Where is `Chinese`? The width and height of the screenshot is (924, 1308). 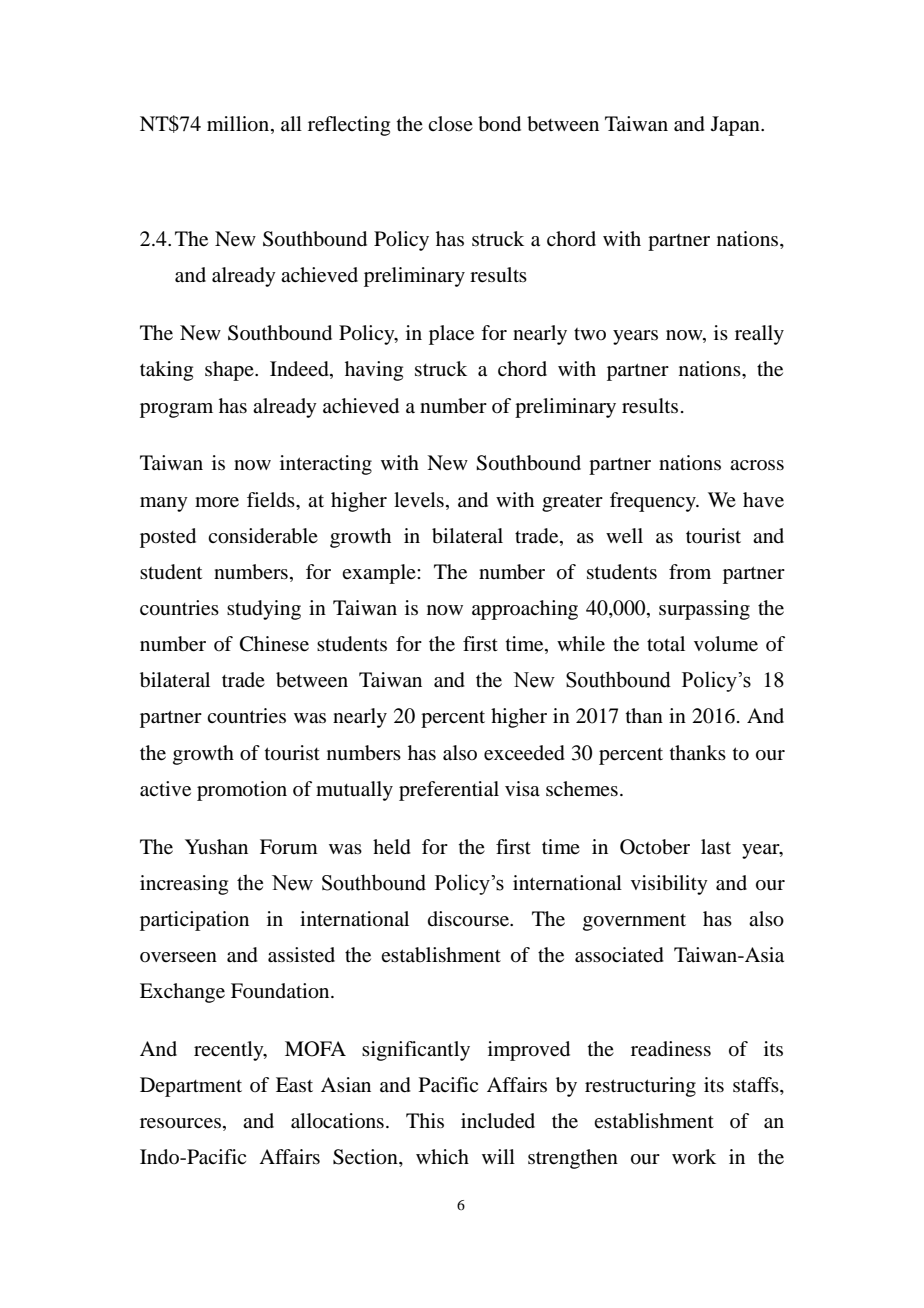
Chinese is located at coordinates (274, 644).
